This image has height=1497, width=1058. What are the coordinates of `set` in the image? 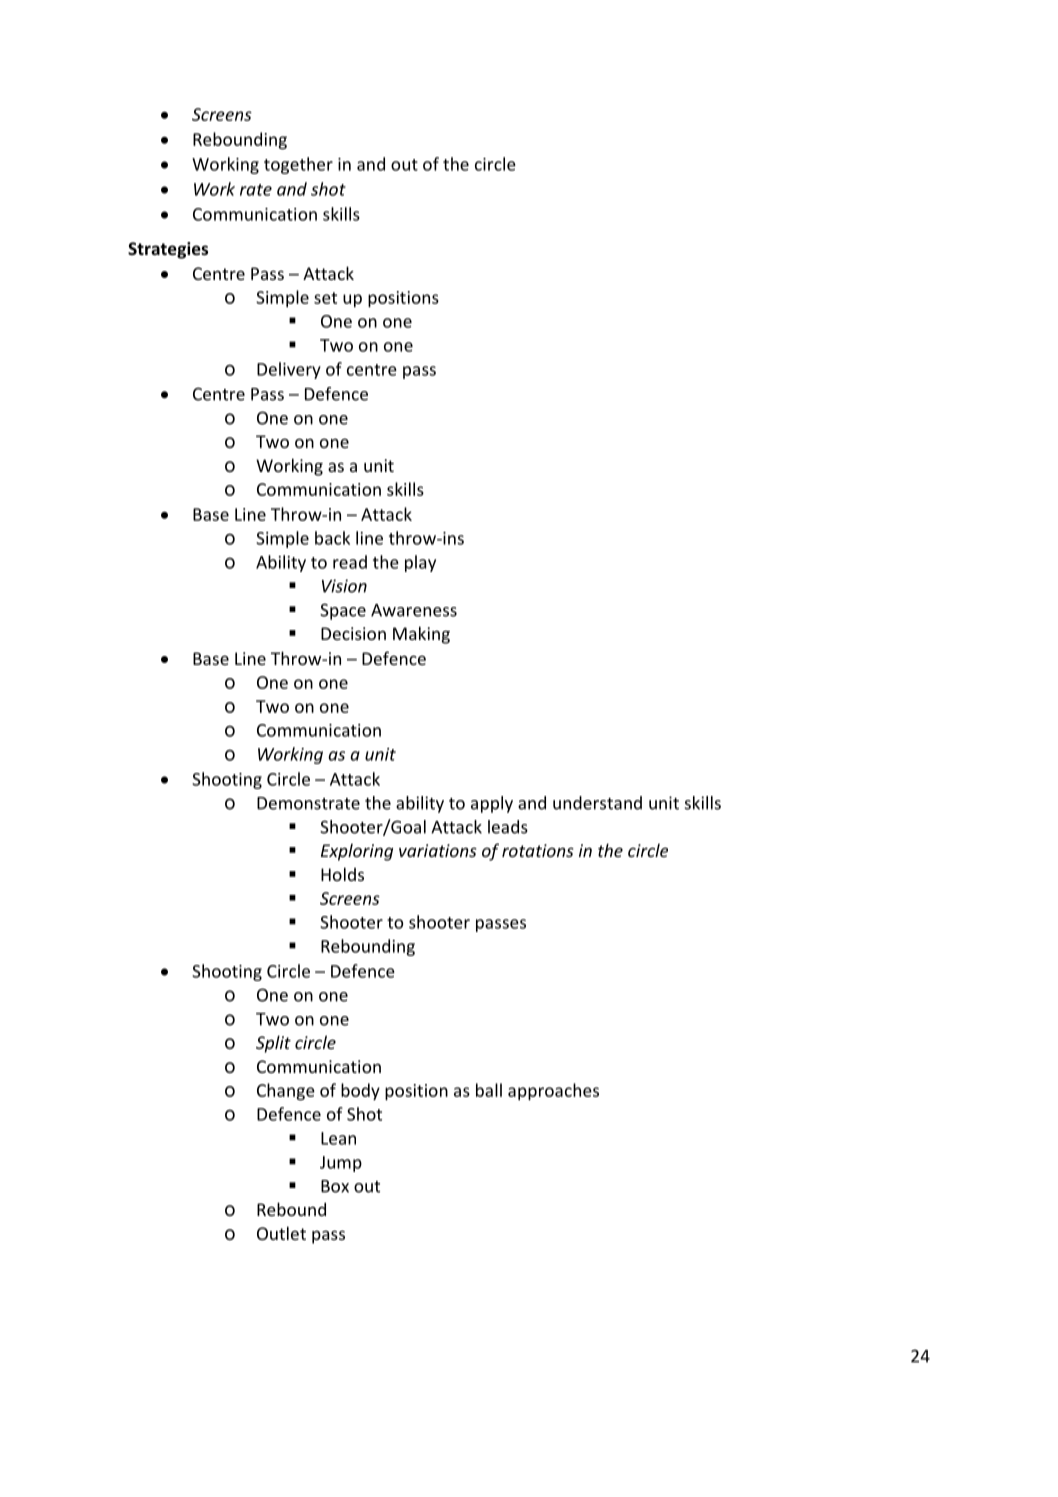 It's located at (325, 298).
